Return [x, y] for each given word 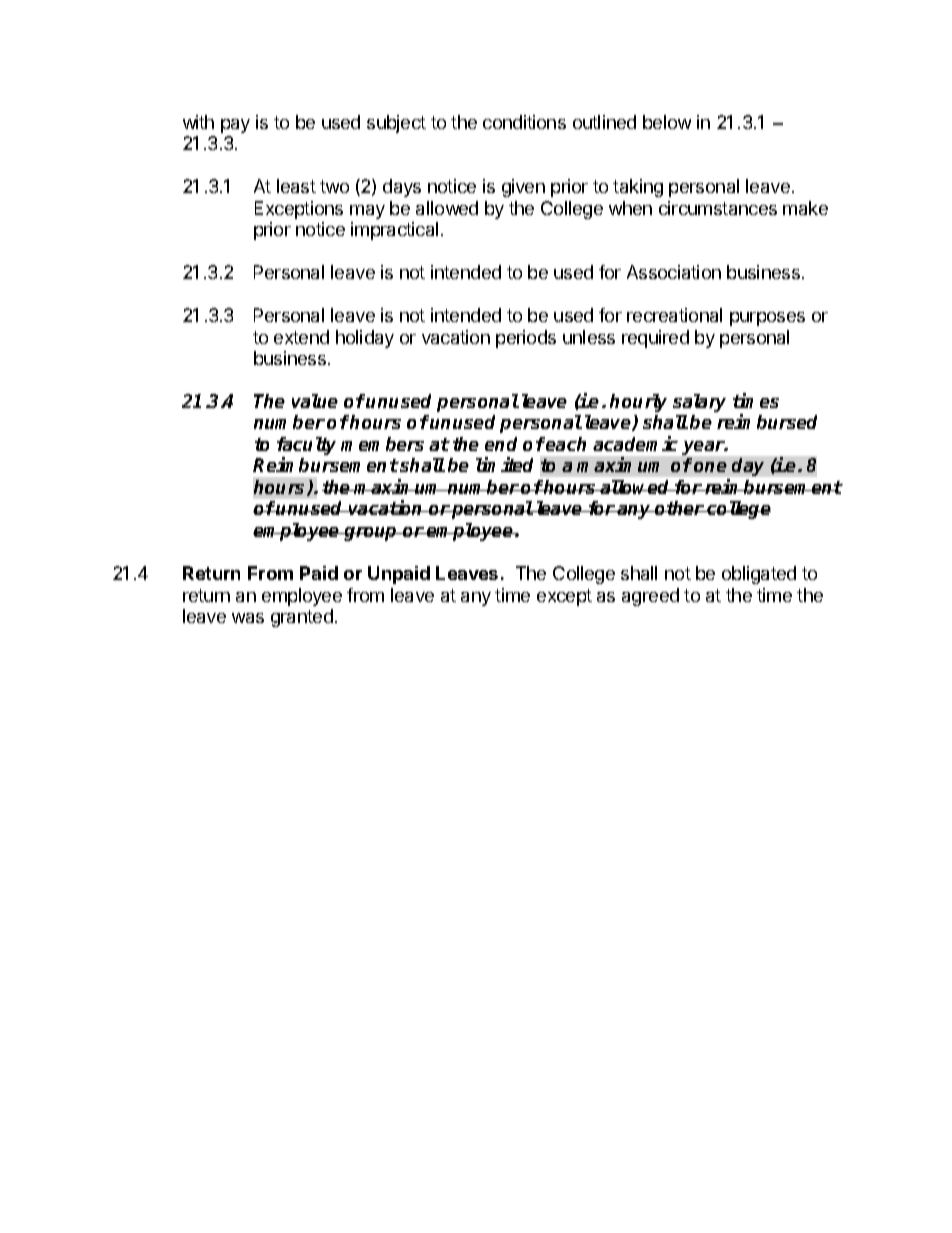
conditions [524, 122]
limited [504, 464]
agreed [650, 597]
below [667, 122]
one [710, 467]
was [248, 618]
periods [526, 339]
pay [235, 126]
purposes [767, 319]
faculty [306, 447]
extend [301, 337]
